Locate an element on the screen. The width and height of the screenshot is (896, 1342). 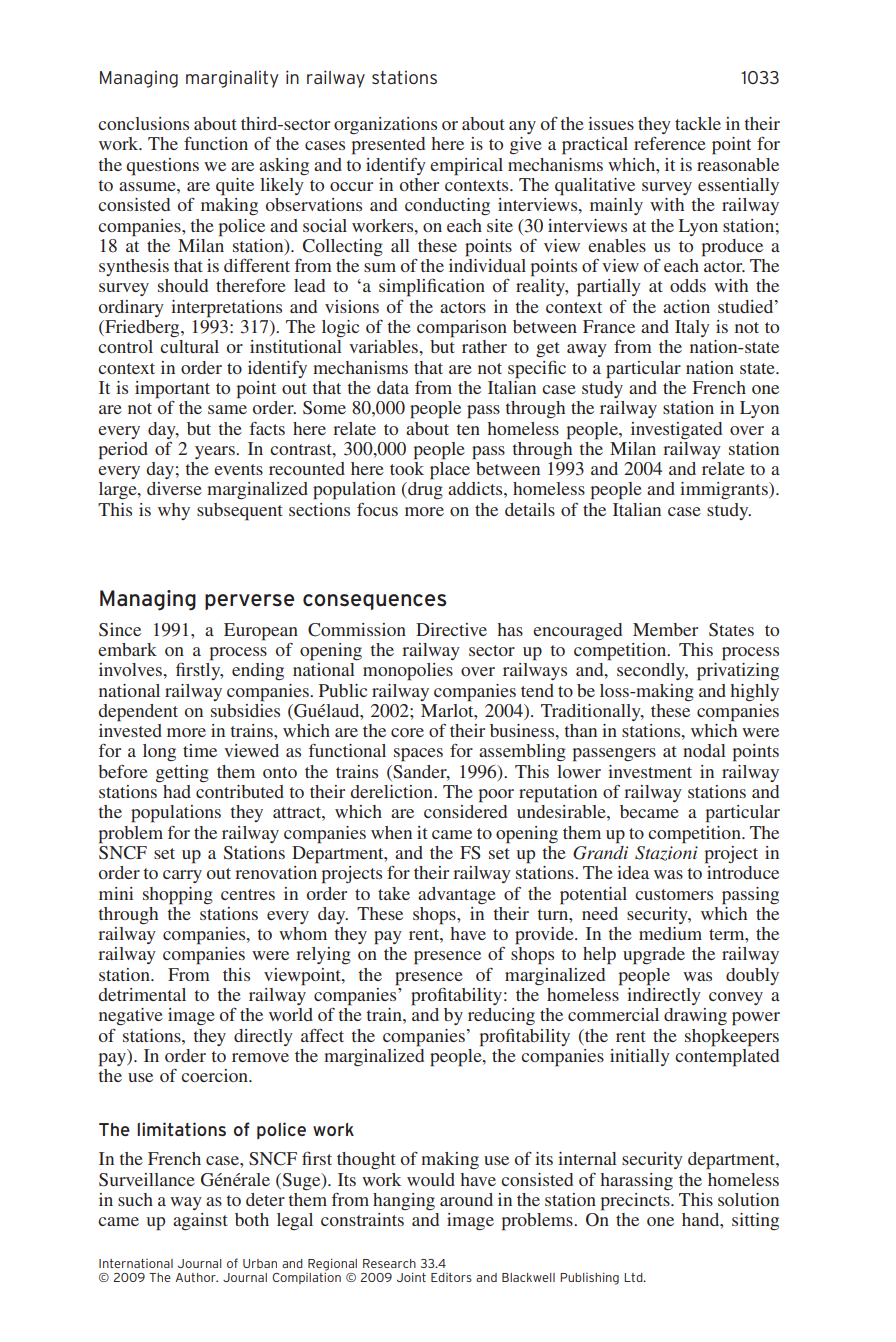
against is located at coordinates (200, 1222).
